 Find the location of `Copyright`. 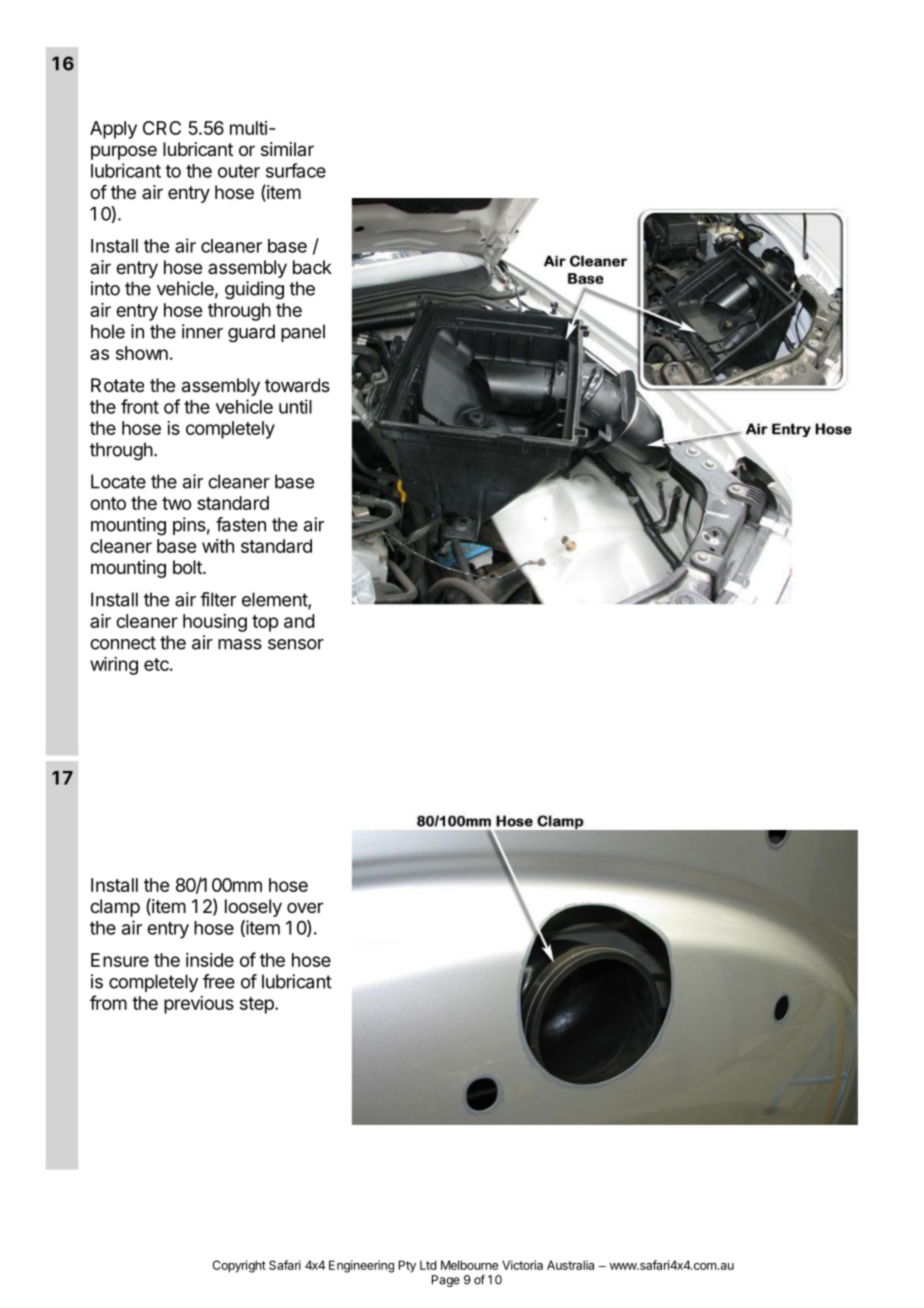

Copyright is located at coordinates (239, 1266).
